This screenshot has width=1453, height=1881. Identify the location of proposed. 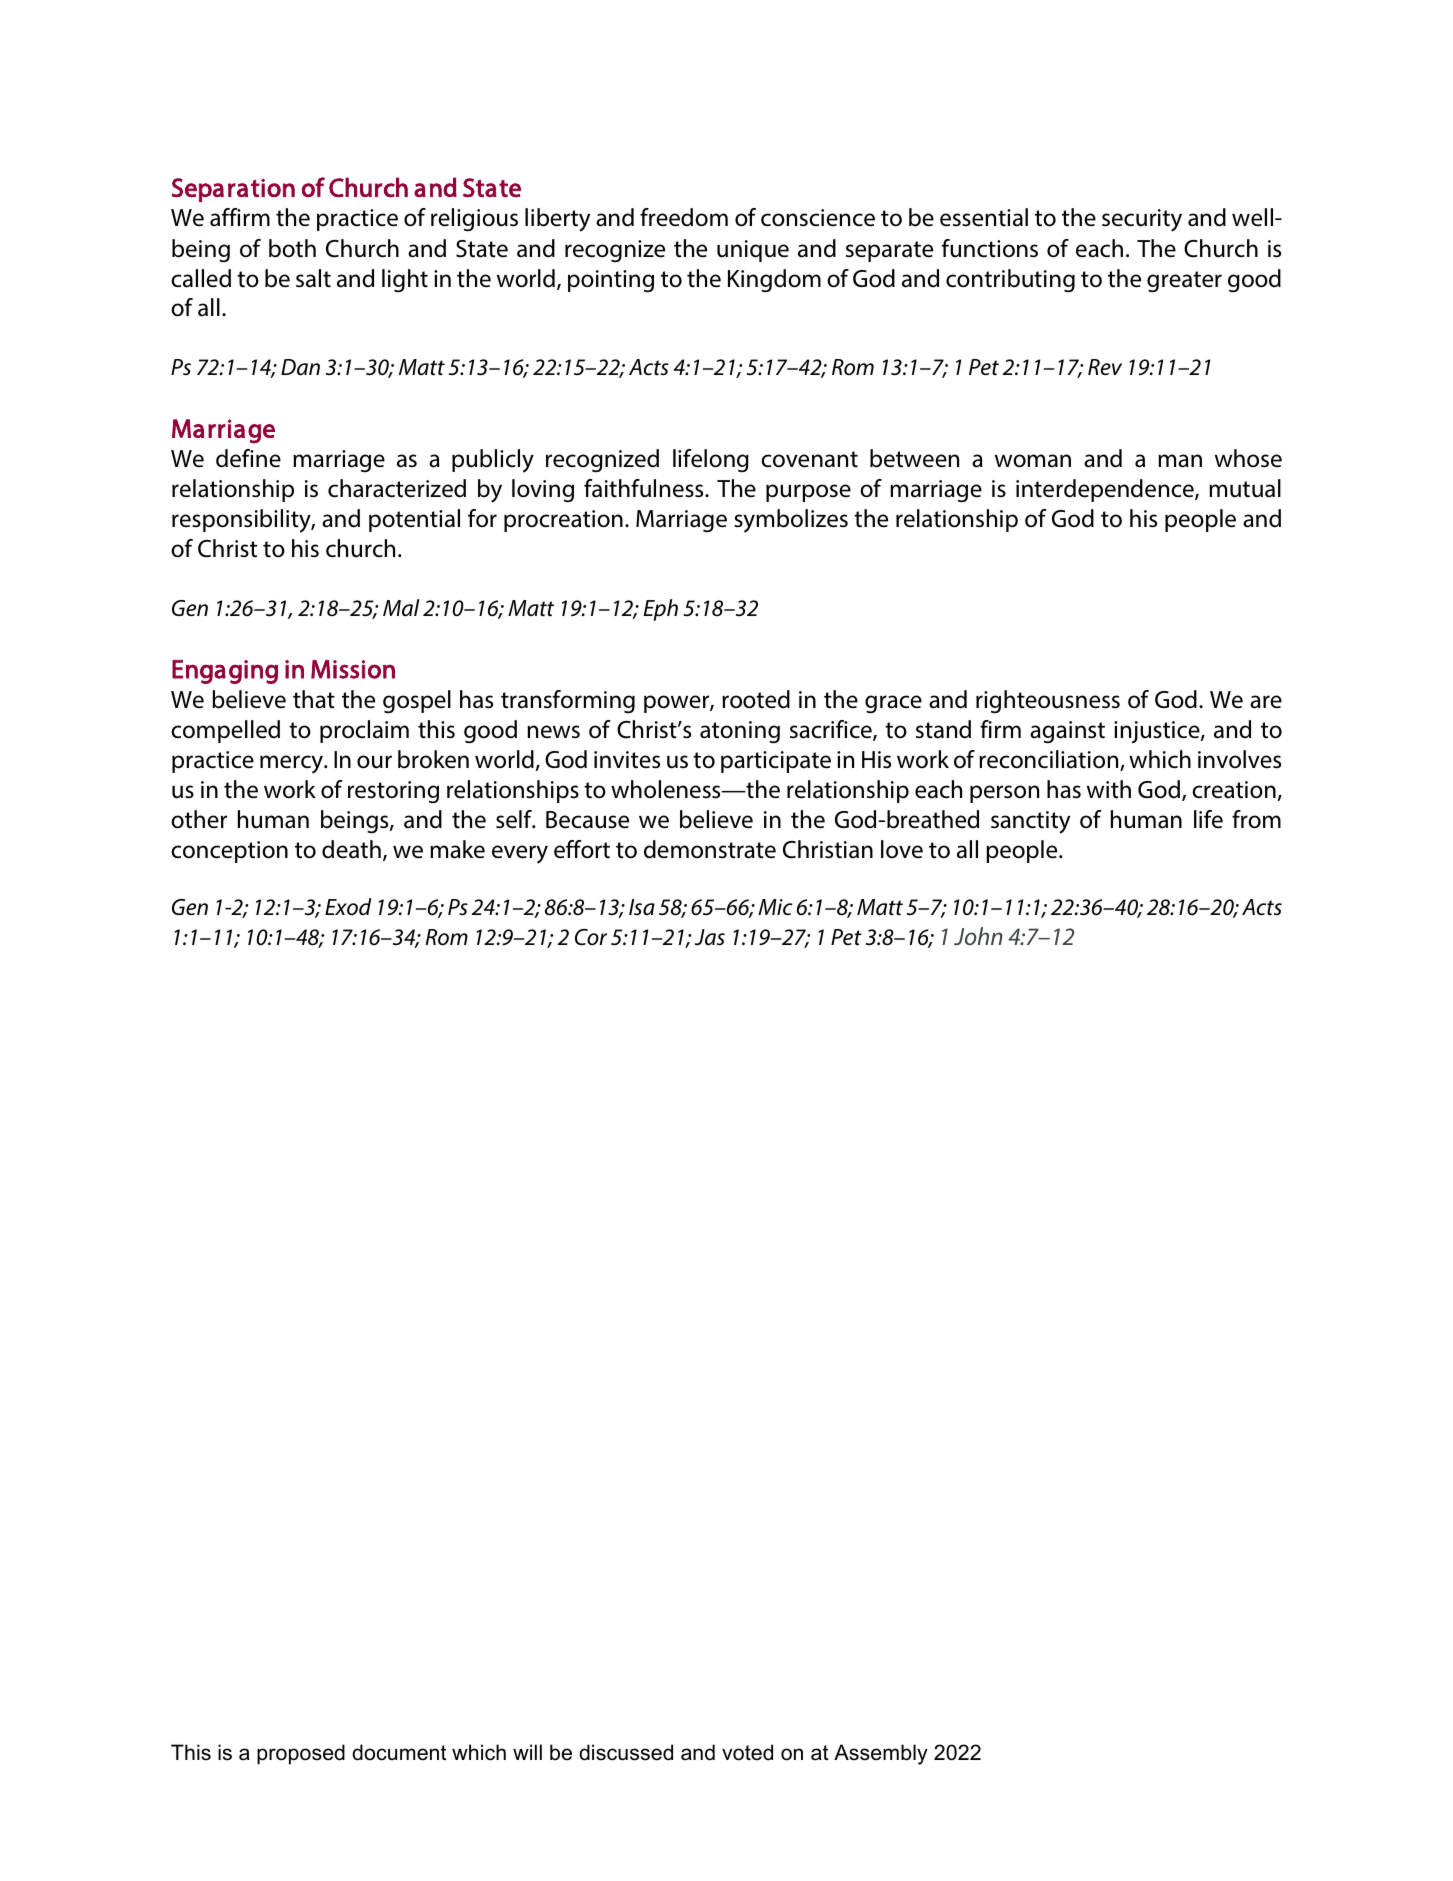
(301, 1754).
